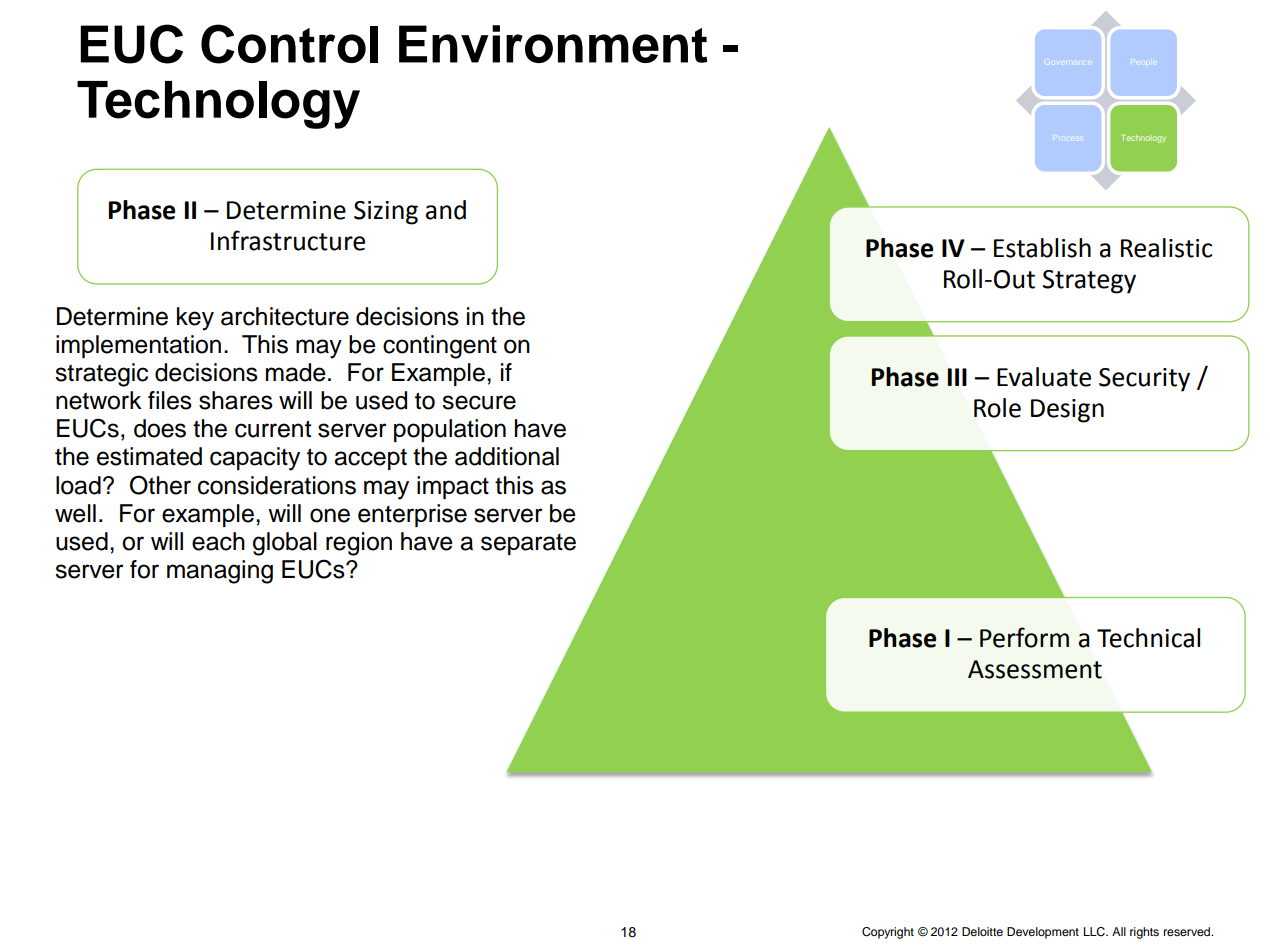  Describe the element at coordinates (982, 931) in the image. I see `Deloitte` at that location.
